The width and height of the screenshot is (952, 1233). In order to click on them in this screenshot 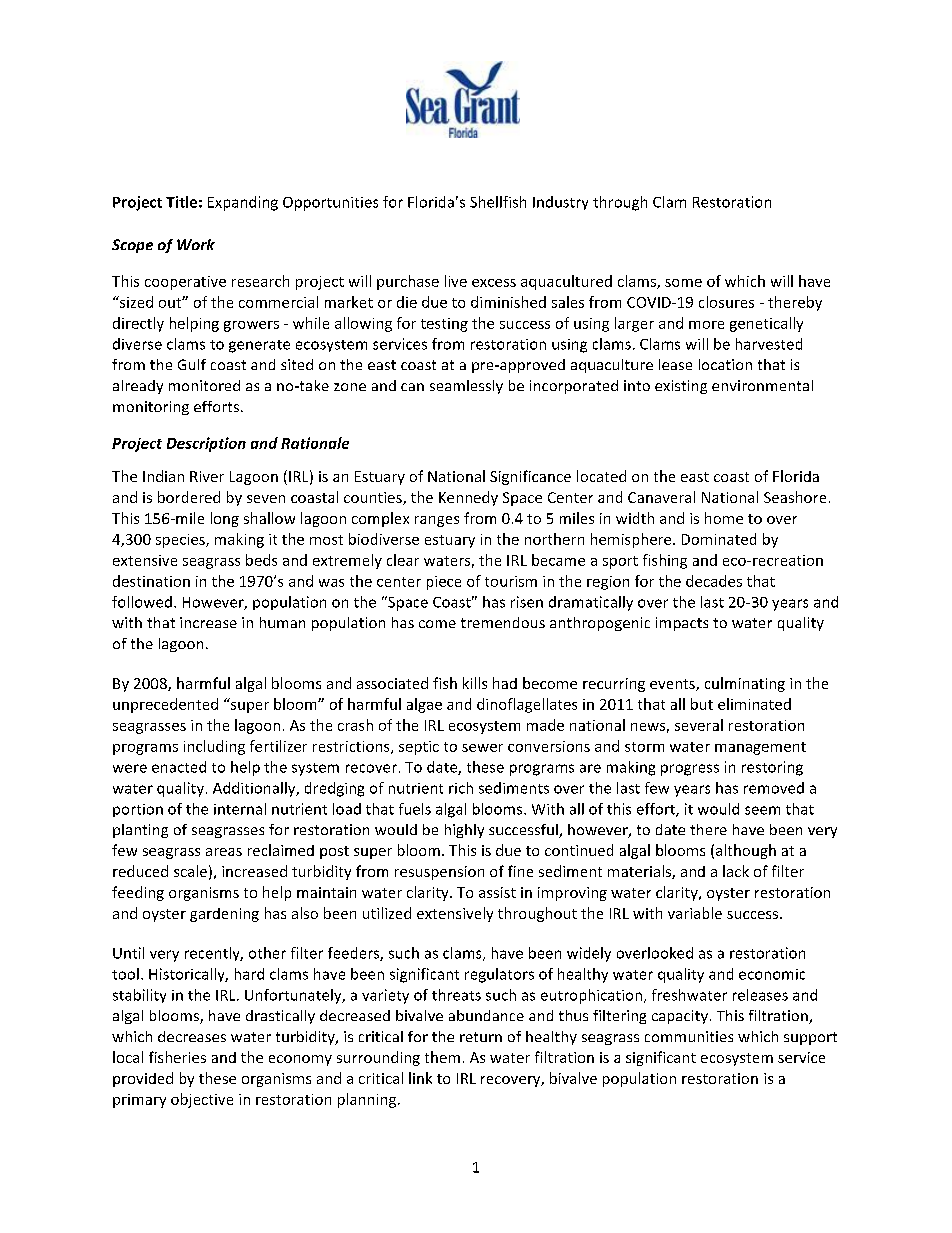, I will do `click(442, 1057)`.
